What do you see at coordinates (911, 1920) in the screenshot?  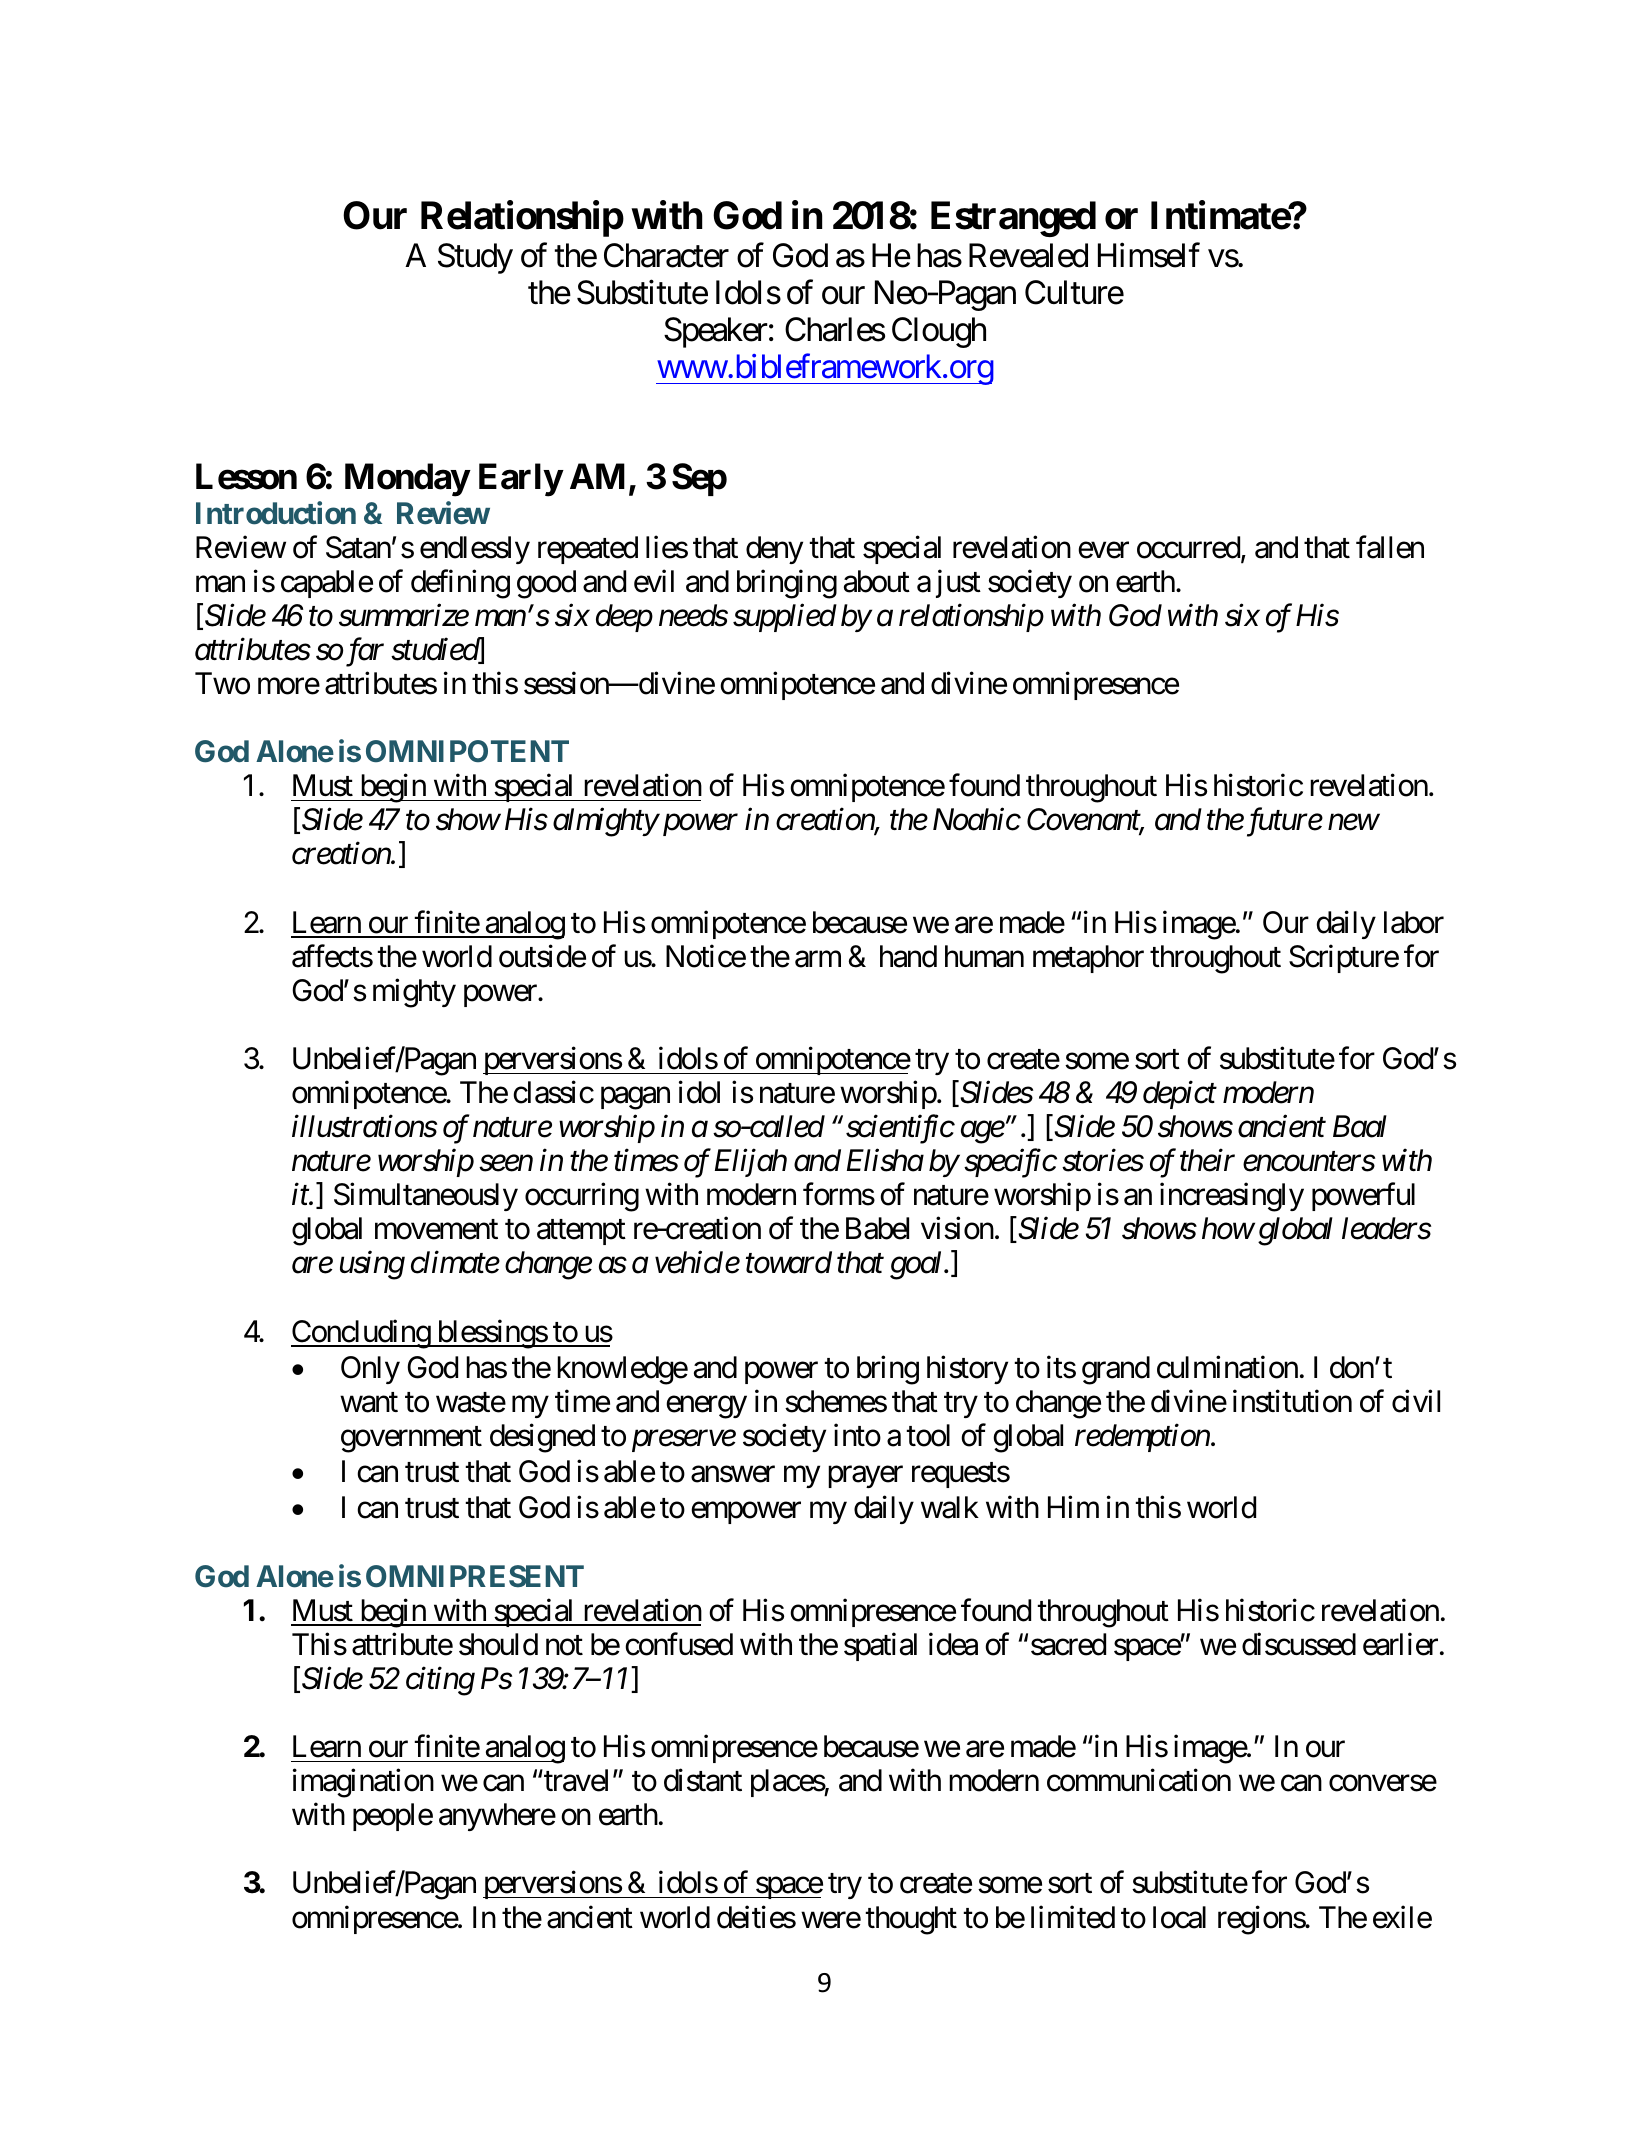 I see `thought` at bounding box center [911, 1920].
